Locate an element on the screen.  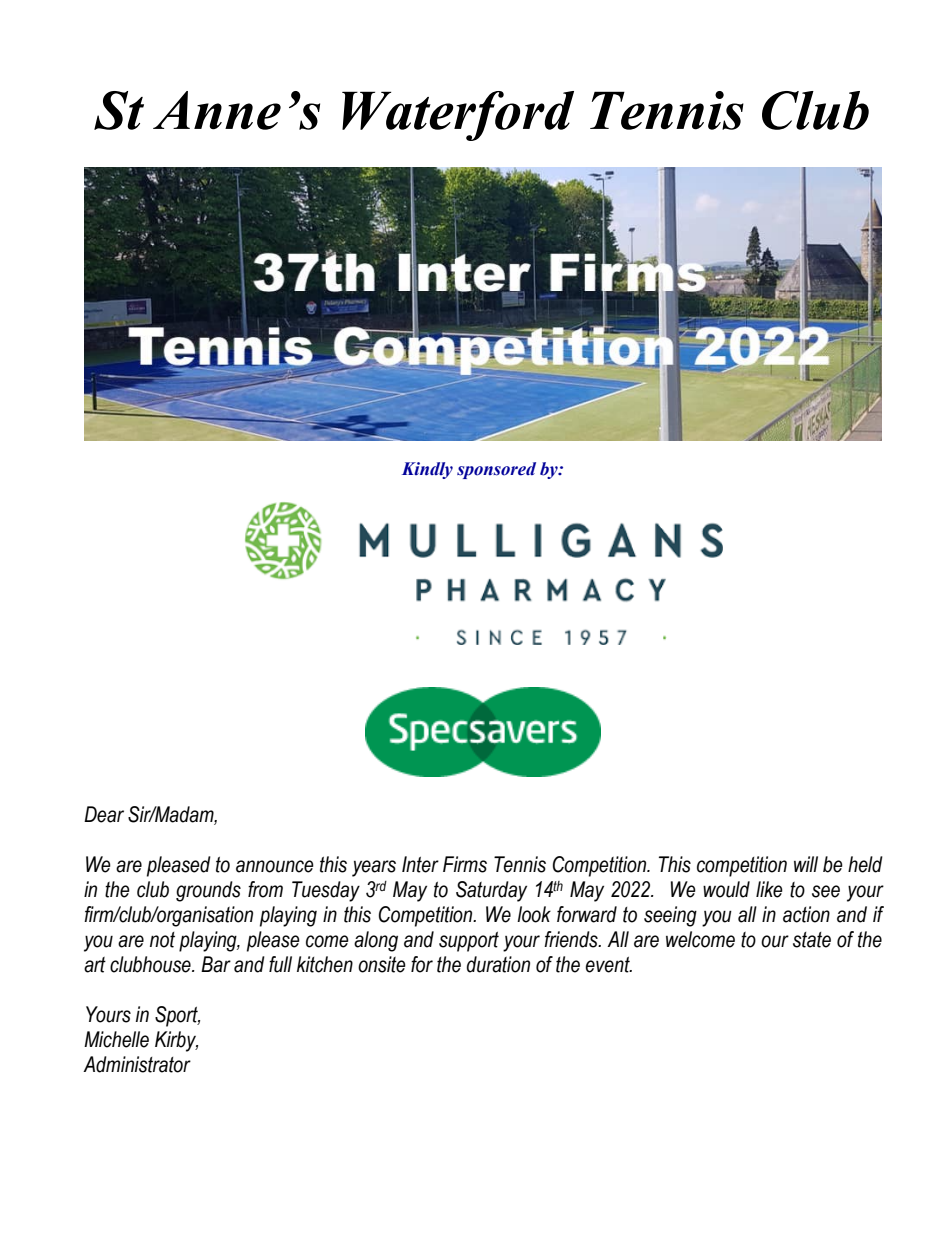
will is located at coordinates (806, 864).
